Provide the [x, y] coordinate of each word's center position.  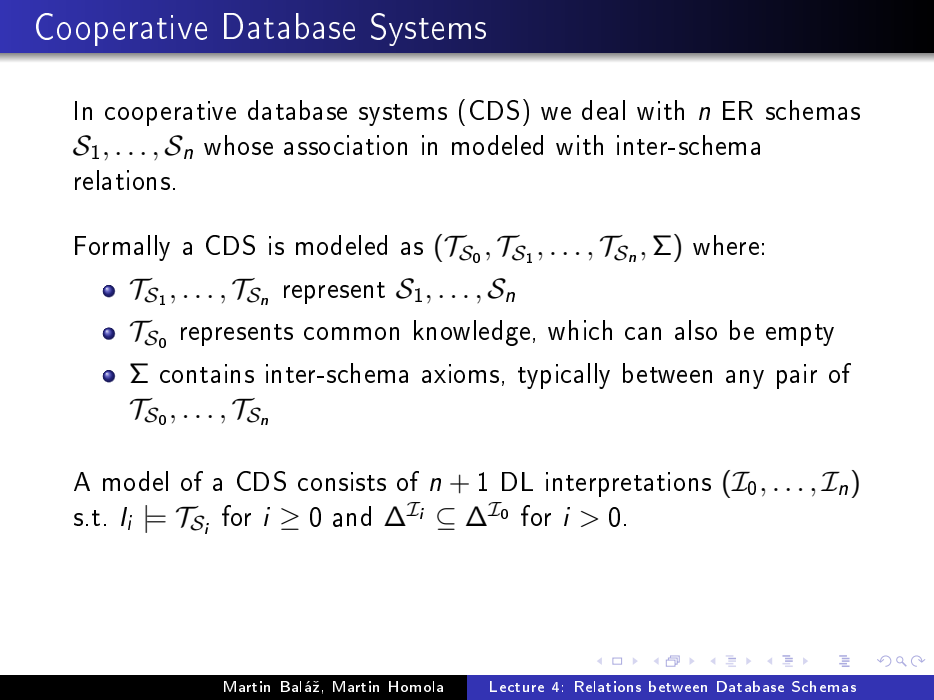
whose [238, 145]
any [745, 379]
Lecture [517, 686]
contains [207, 373]
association [345, 145]
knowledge [472, 333]
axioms [460, 373]
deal [603, 110]
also [696, 330]
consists [342, 481]
